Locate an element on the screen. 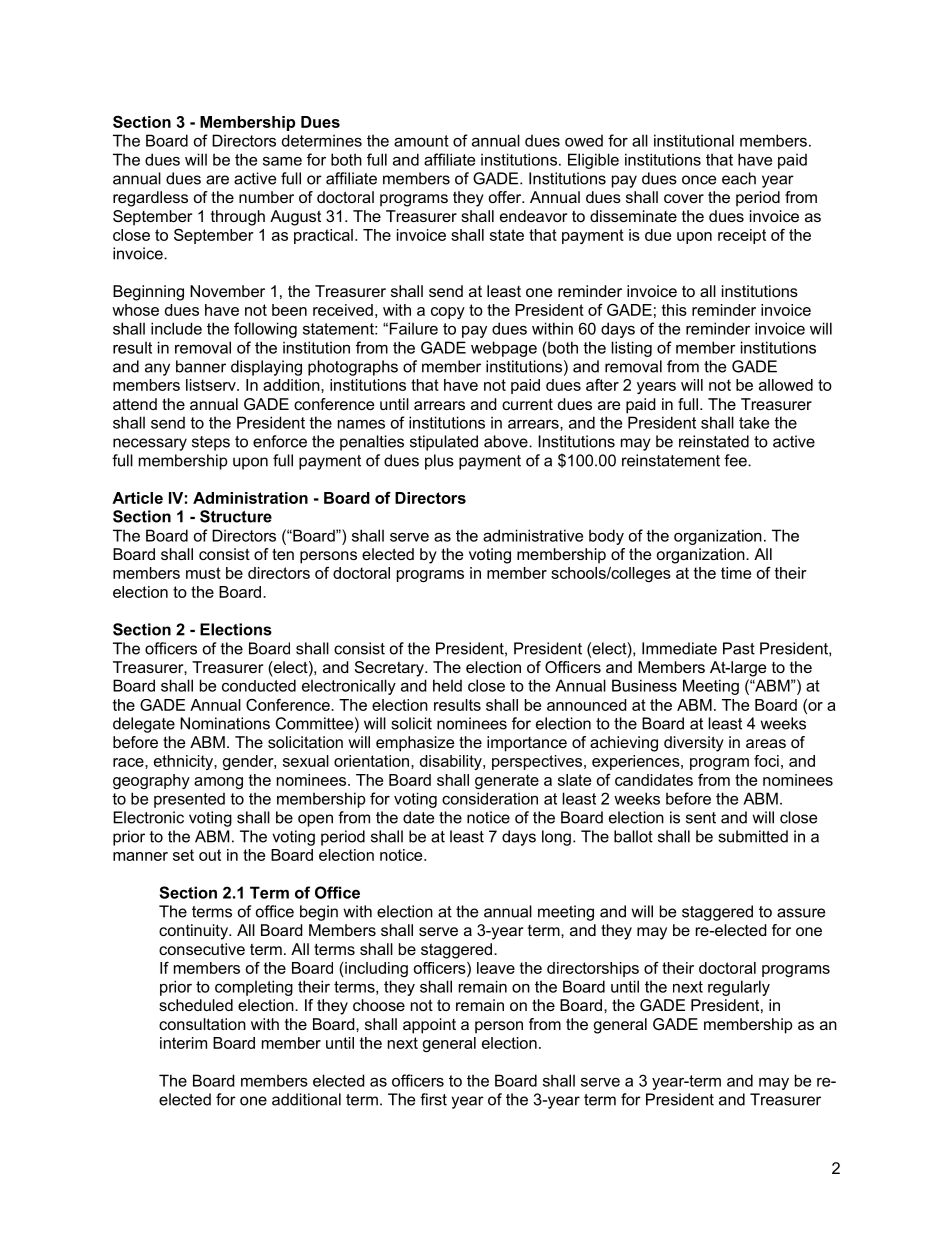  number is located at coordinates (266, 197).
